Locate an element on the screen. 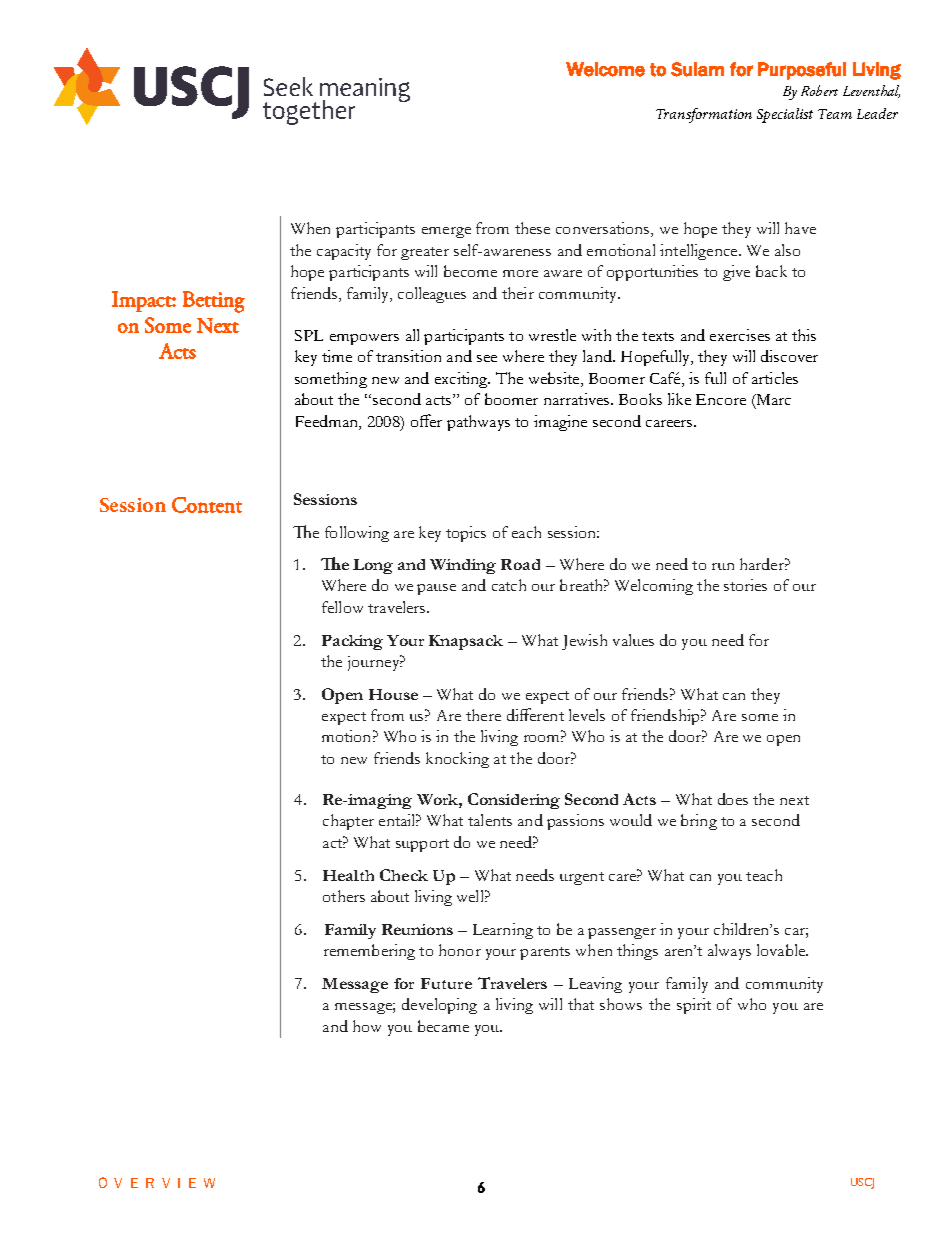  capacity is located at coordinates (344, 252).
